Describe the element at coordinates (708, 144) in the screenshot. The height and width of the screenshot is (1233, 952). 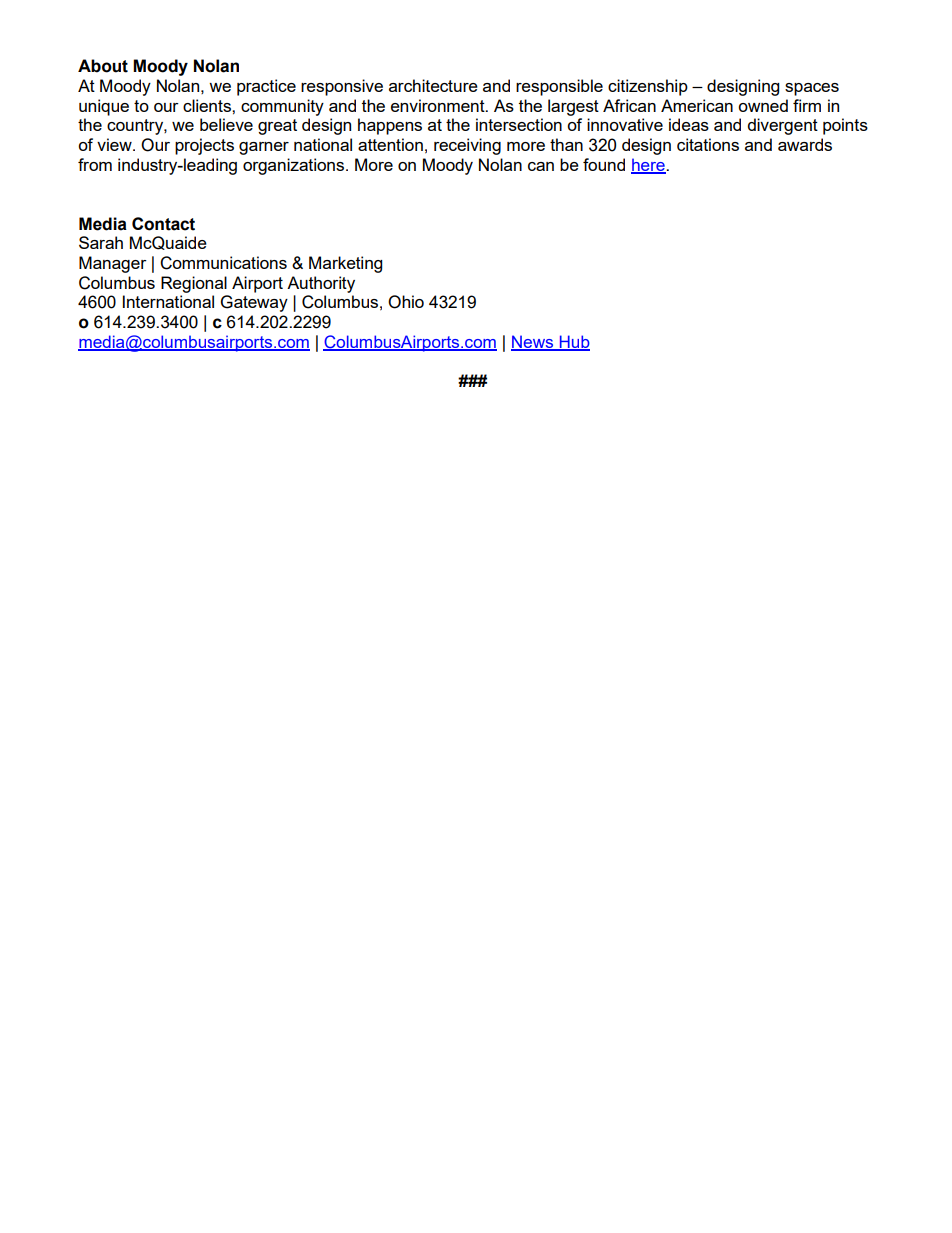
I see `citations` at that location.
